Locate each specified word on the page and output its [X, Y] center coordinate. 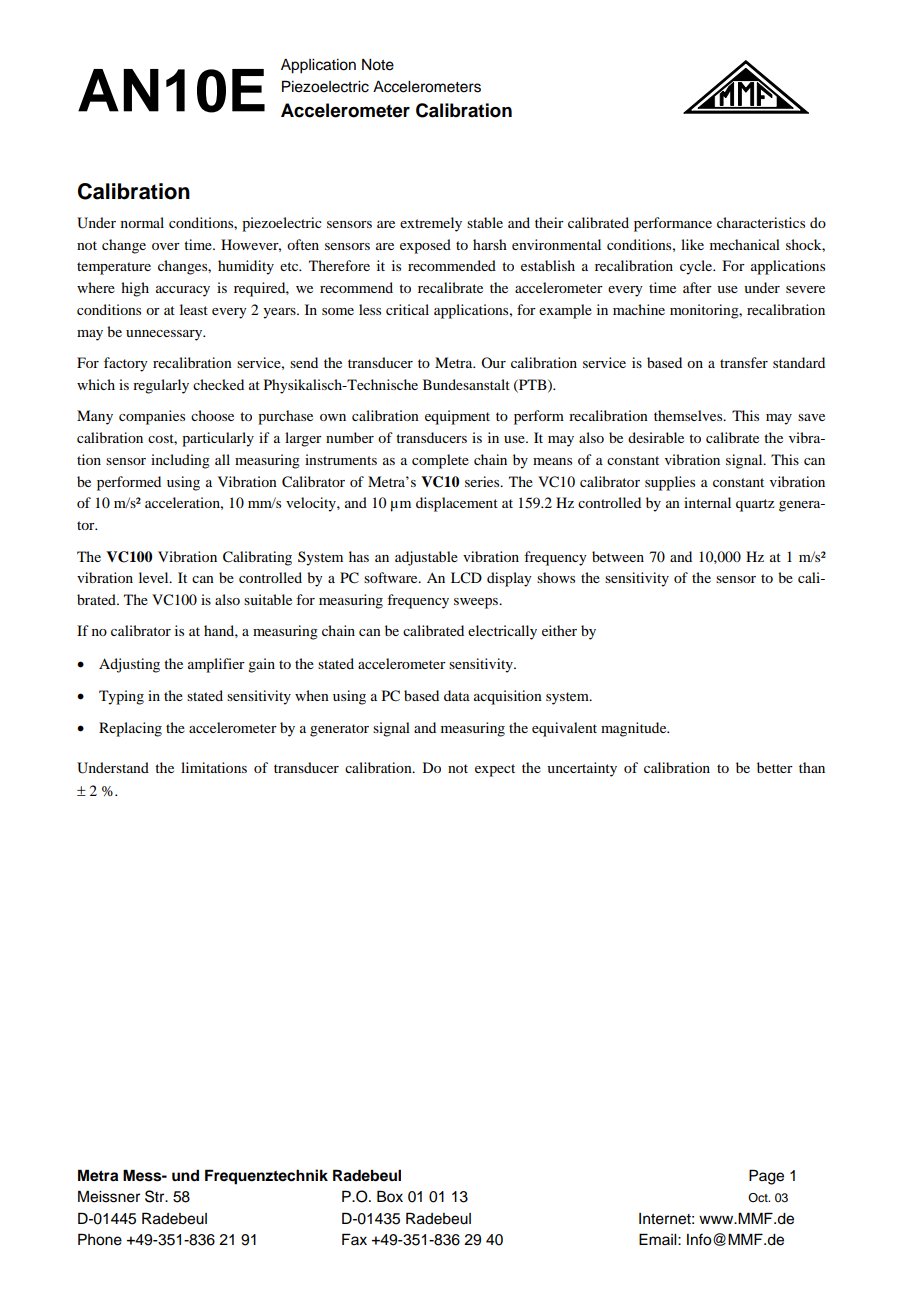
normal [142, 222]
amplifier [216, 665]
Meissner [109, 1196]
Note [378, 65]
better [775, 767]
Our [493, 362]
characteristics [761, 222]
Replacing [130, 729]
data [457, 695]
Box [390, 1196]
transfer [744, 362]
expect [495, 770]
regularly [161, 386]
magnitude [635, 729]
